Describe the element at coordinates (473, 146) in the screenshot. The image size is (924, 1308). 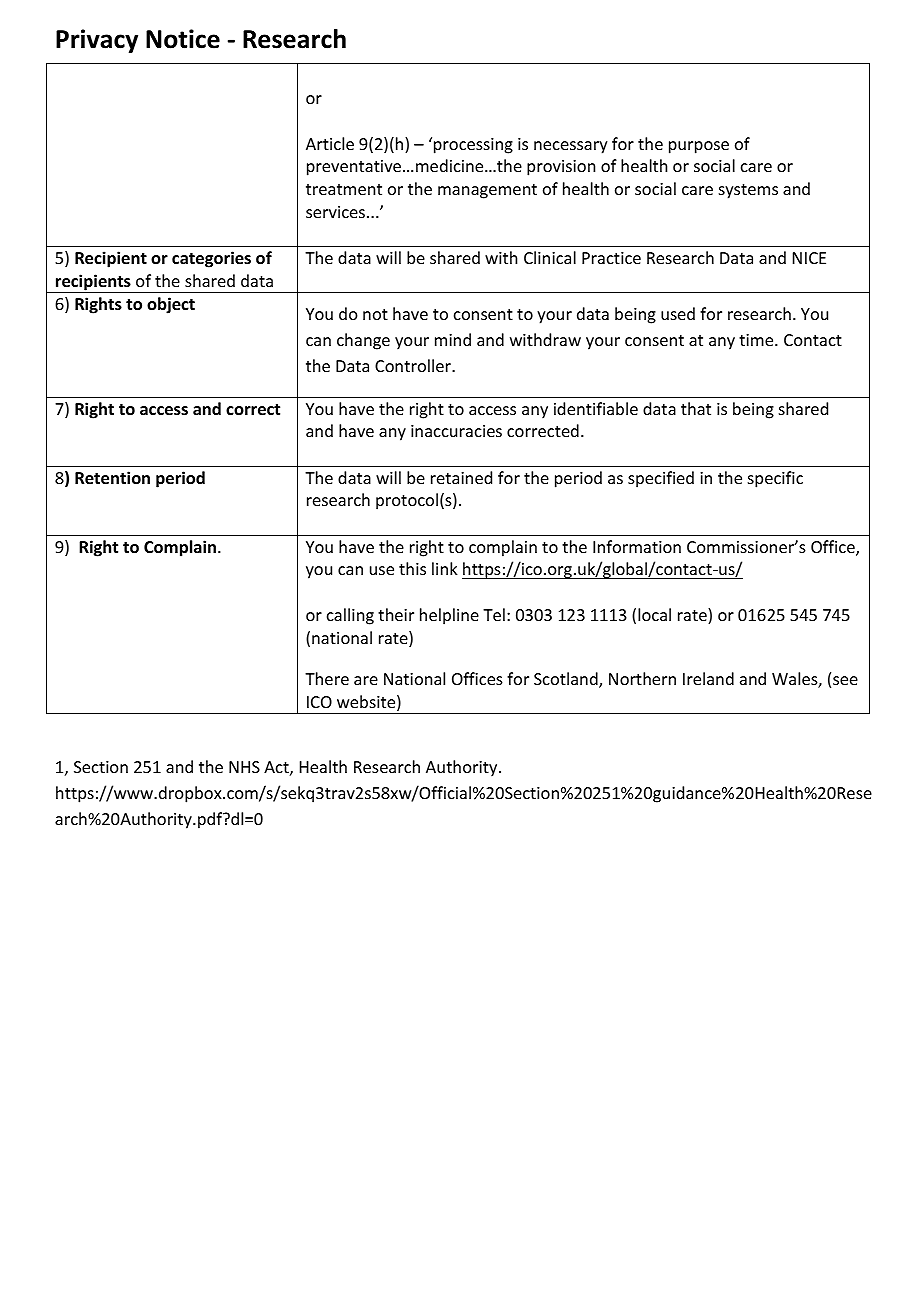
I see `processing` at that location.
